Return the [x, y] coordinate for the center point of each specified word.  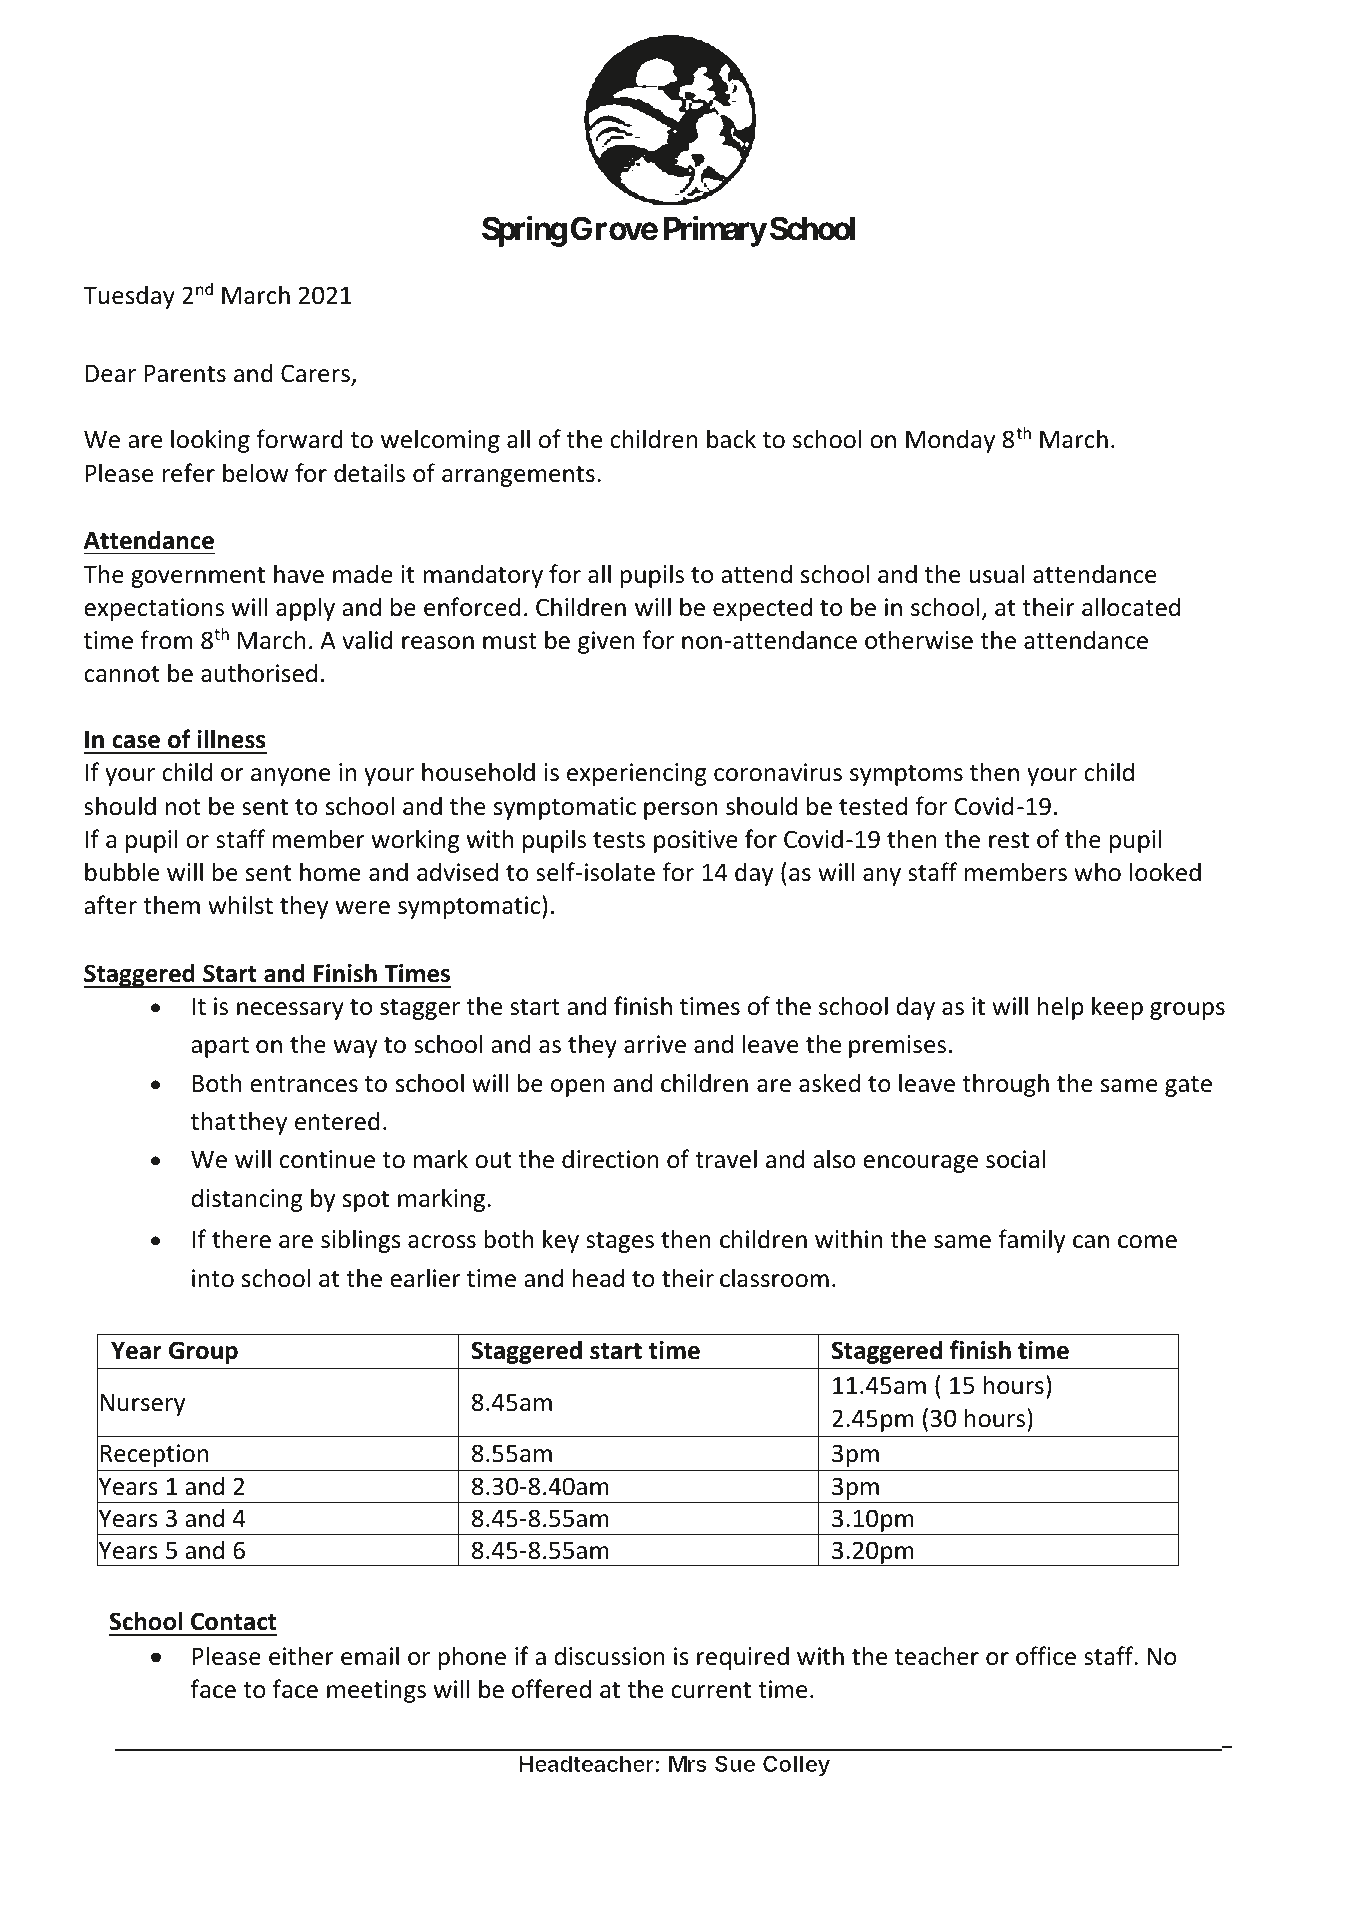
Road [384, 1789]
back [731, 439]
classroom [774, 1278]
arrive [655, 1044]
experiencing [637, 774]
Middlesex [592, 1788]
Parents [185, 374]
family [1031, 1241]
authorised [259, 673]
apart [220, 1047]
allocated [1131, 607]
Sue [735, 1763]
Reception [154, 1455]
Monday [950, 441]
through [1005, 1085]
